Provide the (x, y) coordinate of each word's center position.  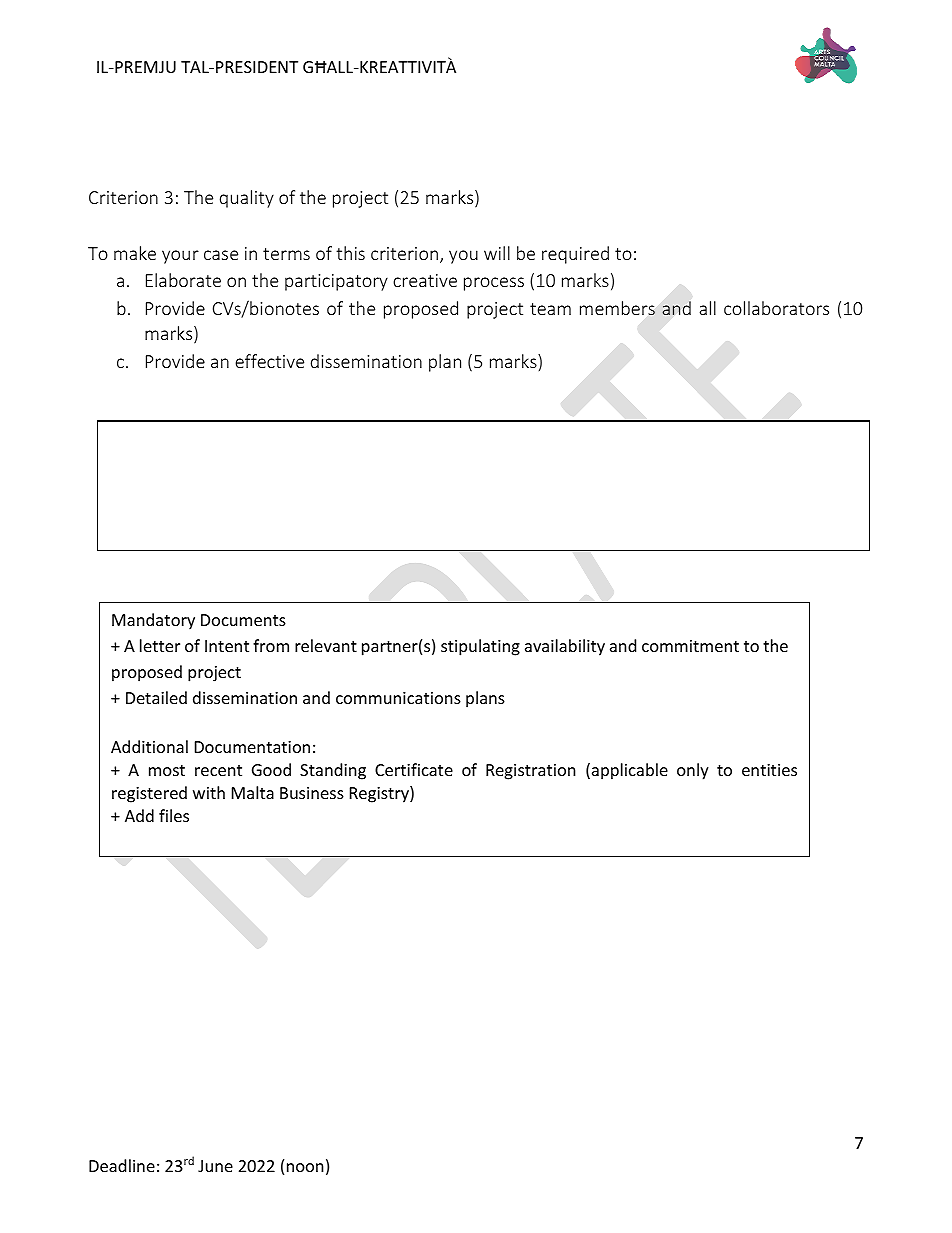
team (550, 309)
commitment (690, 646)
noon (305, 1167)
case (221, 255)
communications (398, 698)
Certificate (414, 769)
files (174, 815)
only (693, 771)
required (575, 255)
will (497, 253)
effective (269, 361)
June (215, 1166)
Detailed (156, 697)
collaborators (776, 308)
